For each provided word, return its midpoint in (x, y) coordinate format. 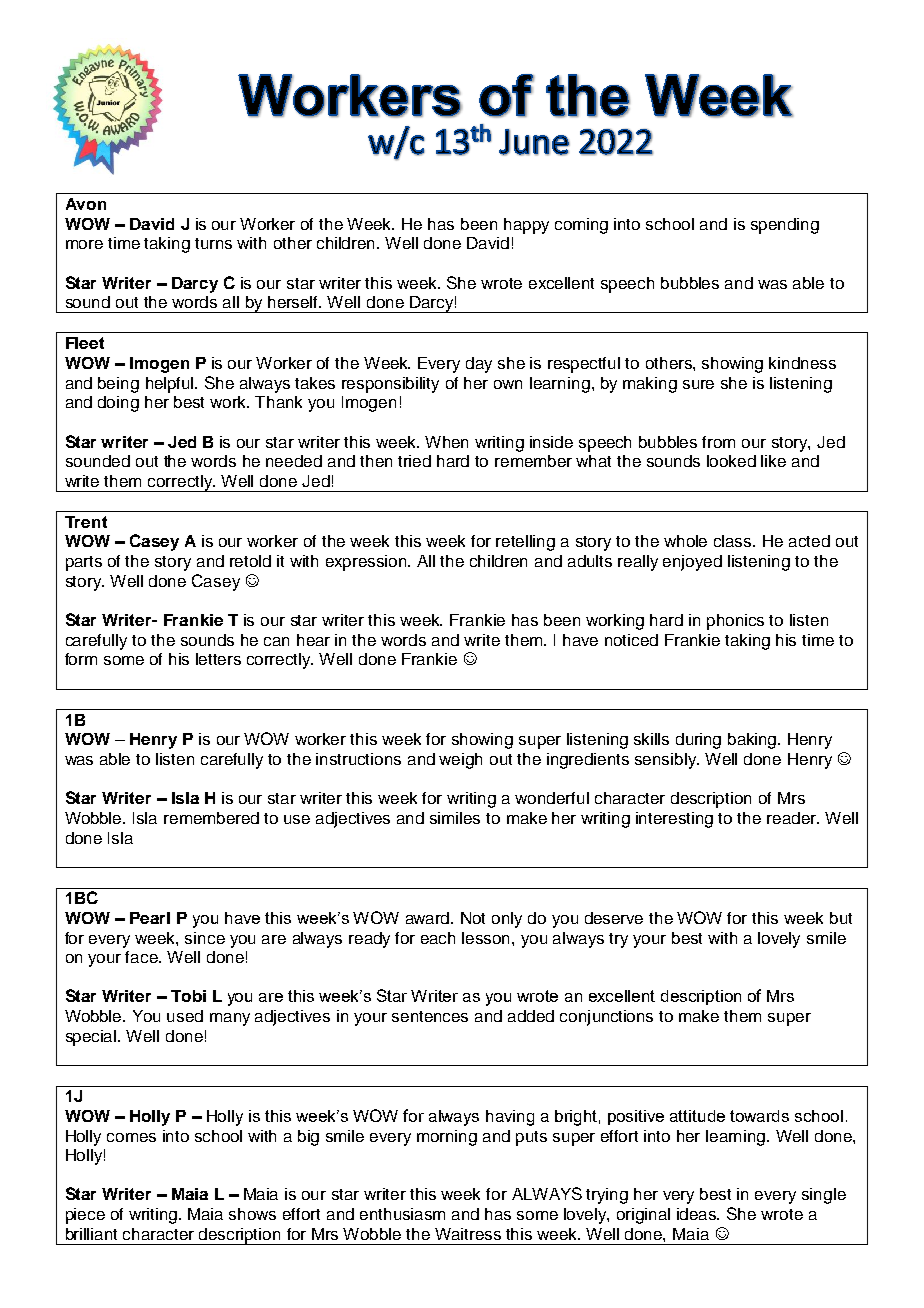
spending (785, 226)
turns (213, 243)
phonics (735, 622)
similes (455, 818)
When (446, 442)
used (185, 1016)
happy (526, 226)
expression (368, 563)
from (718, 442)
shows (252, 1214)
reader (792, 818)
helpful (171, 385)
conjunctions (606, 1018)
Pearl (150, 918)
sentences (430, 1016)
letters (218, 659)
